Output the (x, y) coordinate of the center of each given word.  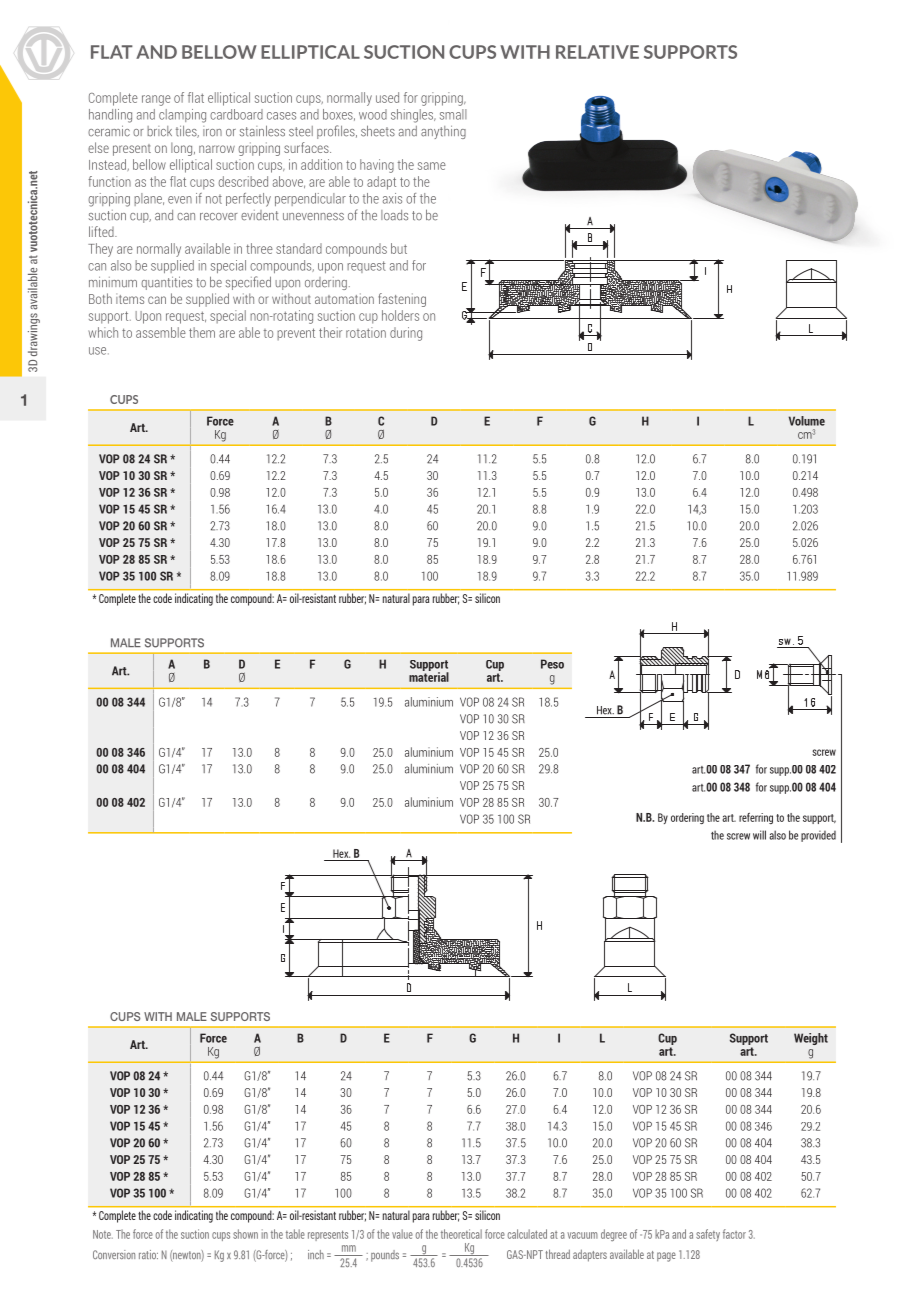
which (103, 332)
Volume (807, 421)
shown (245, 1234)
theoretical (461, 1234)
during (406, 334)
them (202, 332)
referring (756, 818)
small (453, 114)
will (759, 835)
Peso (552, 664)
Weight (811, 1039)
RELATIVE (597, 52)
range (156, 100)
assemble (161, 332)
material (429, 676)
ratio (148, 1254)
